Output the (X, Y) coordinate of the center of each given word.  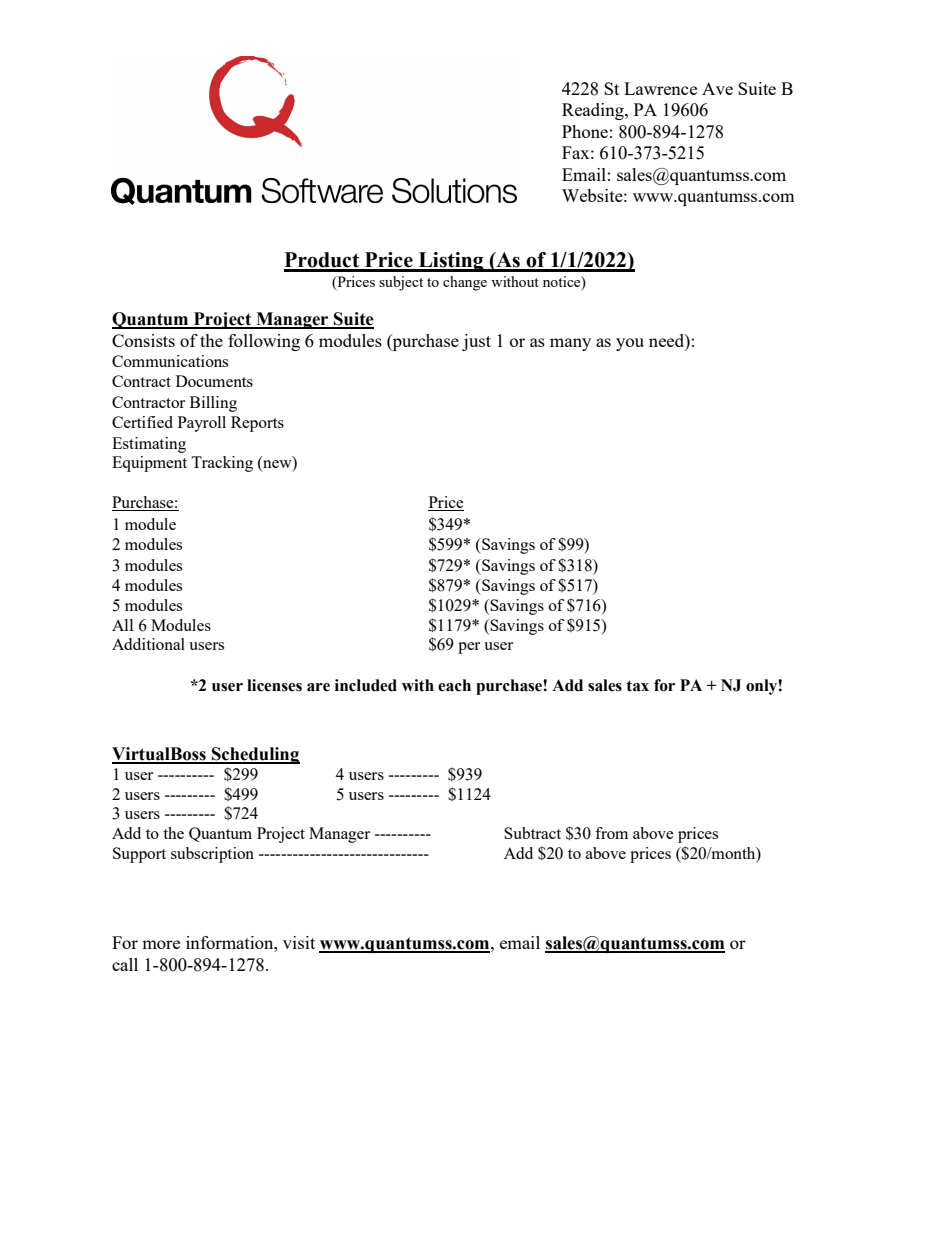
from (611, 833)
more (161, 944)
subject (401, 283)
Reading (594, 111)
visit (299, 942)
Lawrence (660, 88)
